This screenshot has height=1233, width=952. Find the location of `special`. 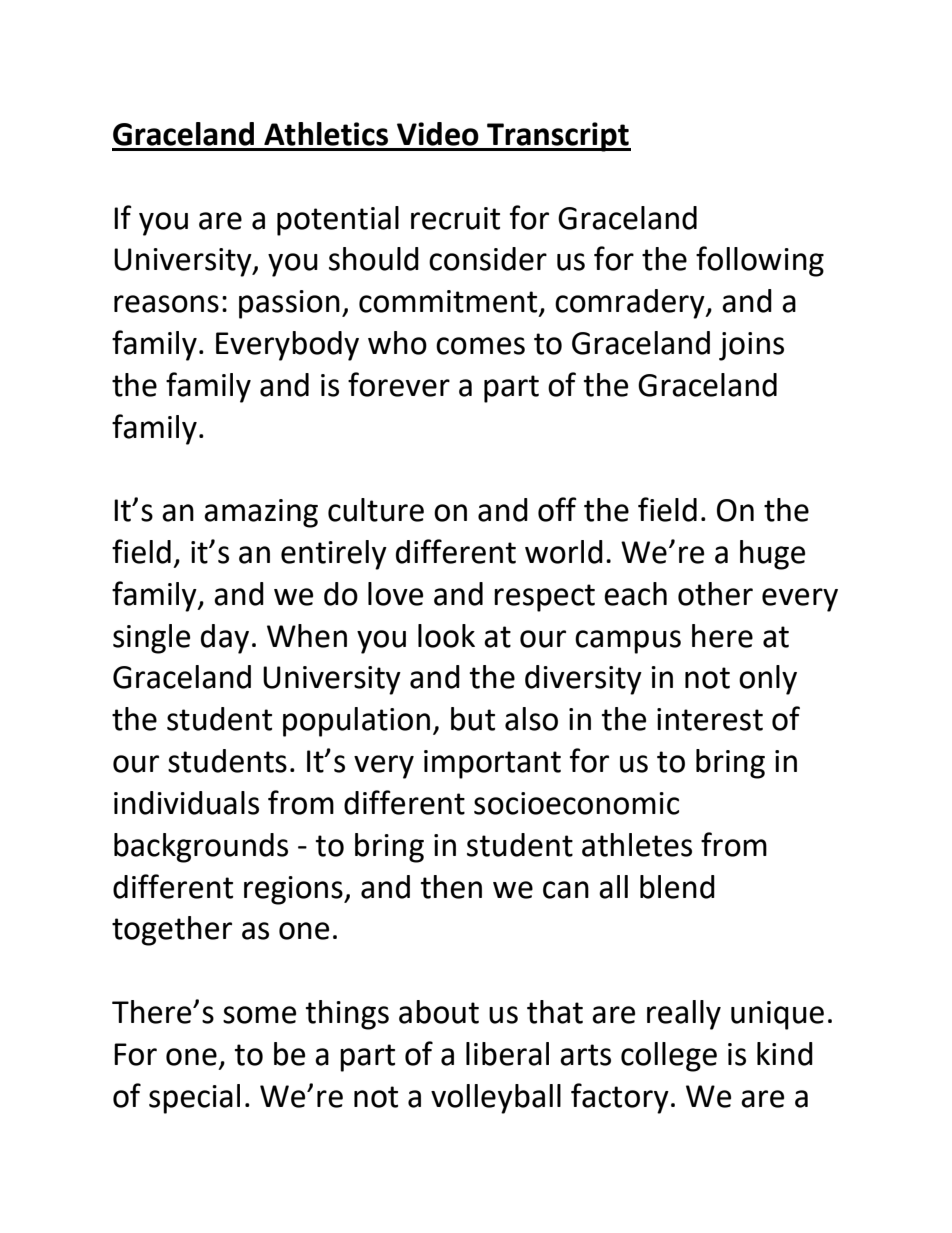

special is located at coordinates (194, 1099).
